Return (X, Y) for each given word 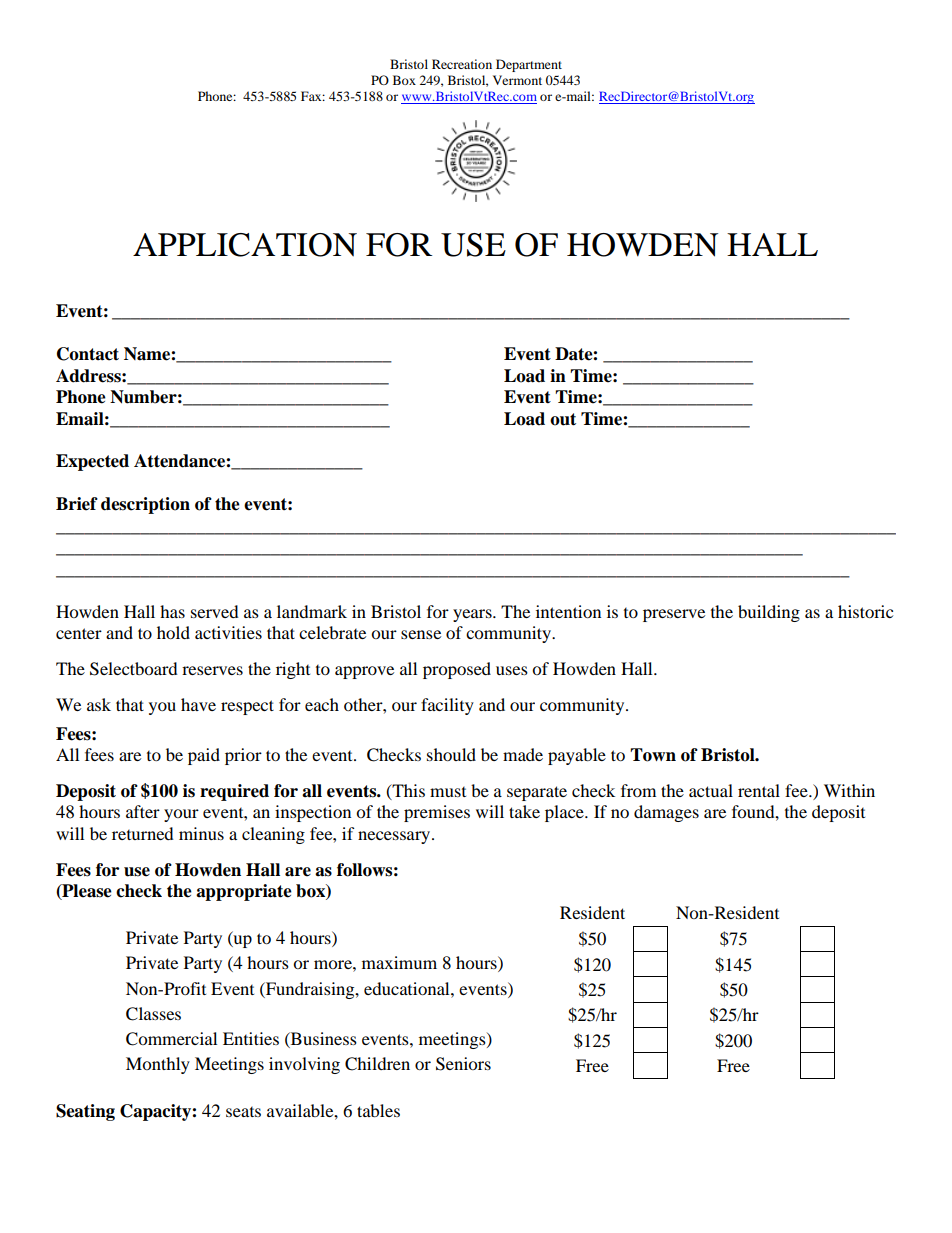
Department (529, 65)
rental (759, 790)
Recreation (462, 64)
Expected (92, 462)
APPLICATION (245, 245)
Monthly (158, 1065)
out (563, 419)
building (769, 613)
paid (204, 756)
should (451, 754)
